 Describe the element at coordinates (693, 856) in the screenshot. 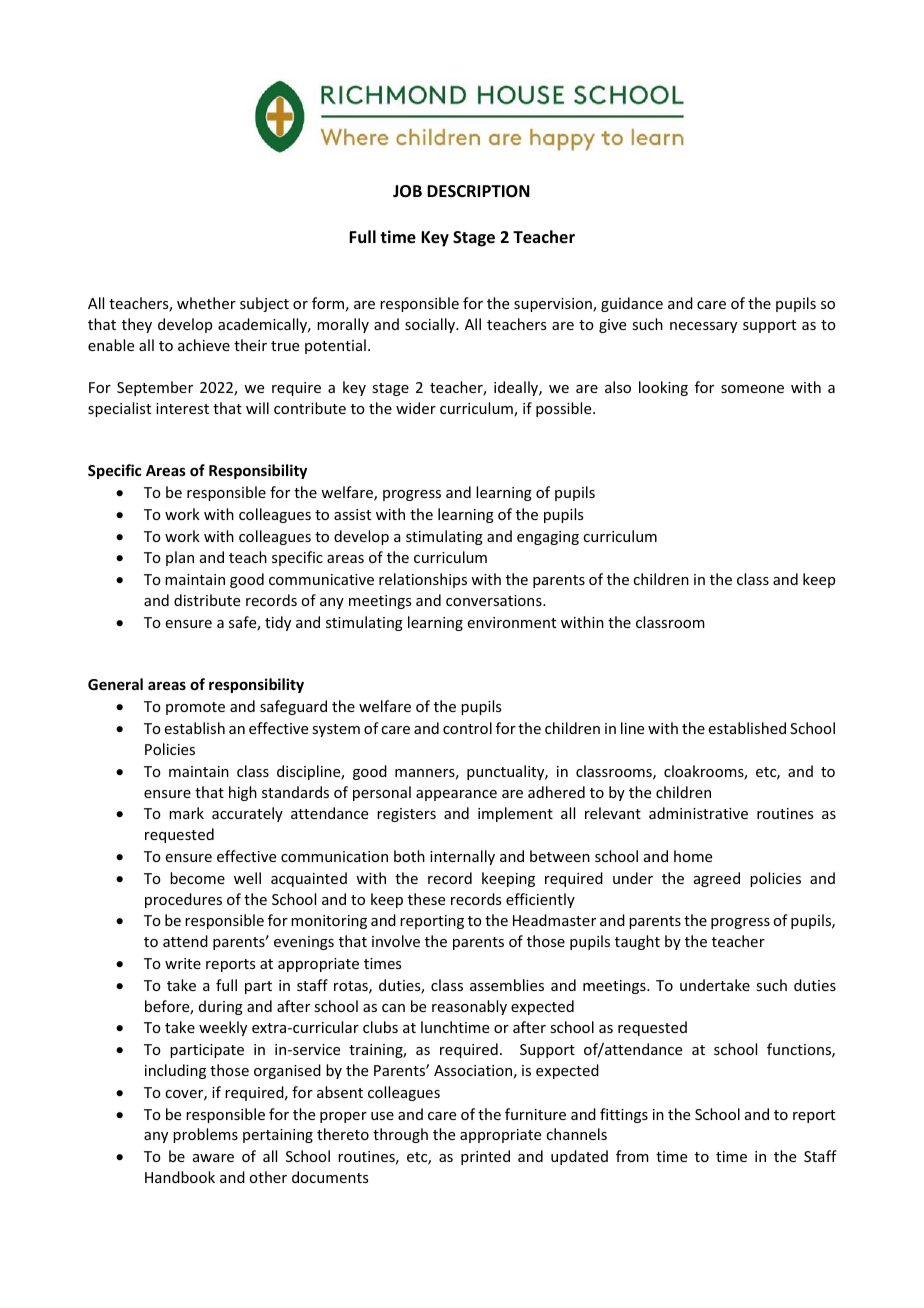

I see `home` at that location.
